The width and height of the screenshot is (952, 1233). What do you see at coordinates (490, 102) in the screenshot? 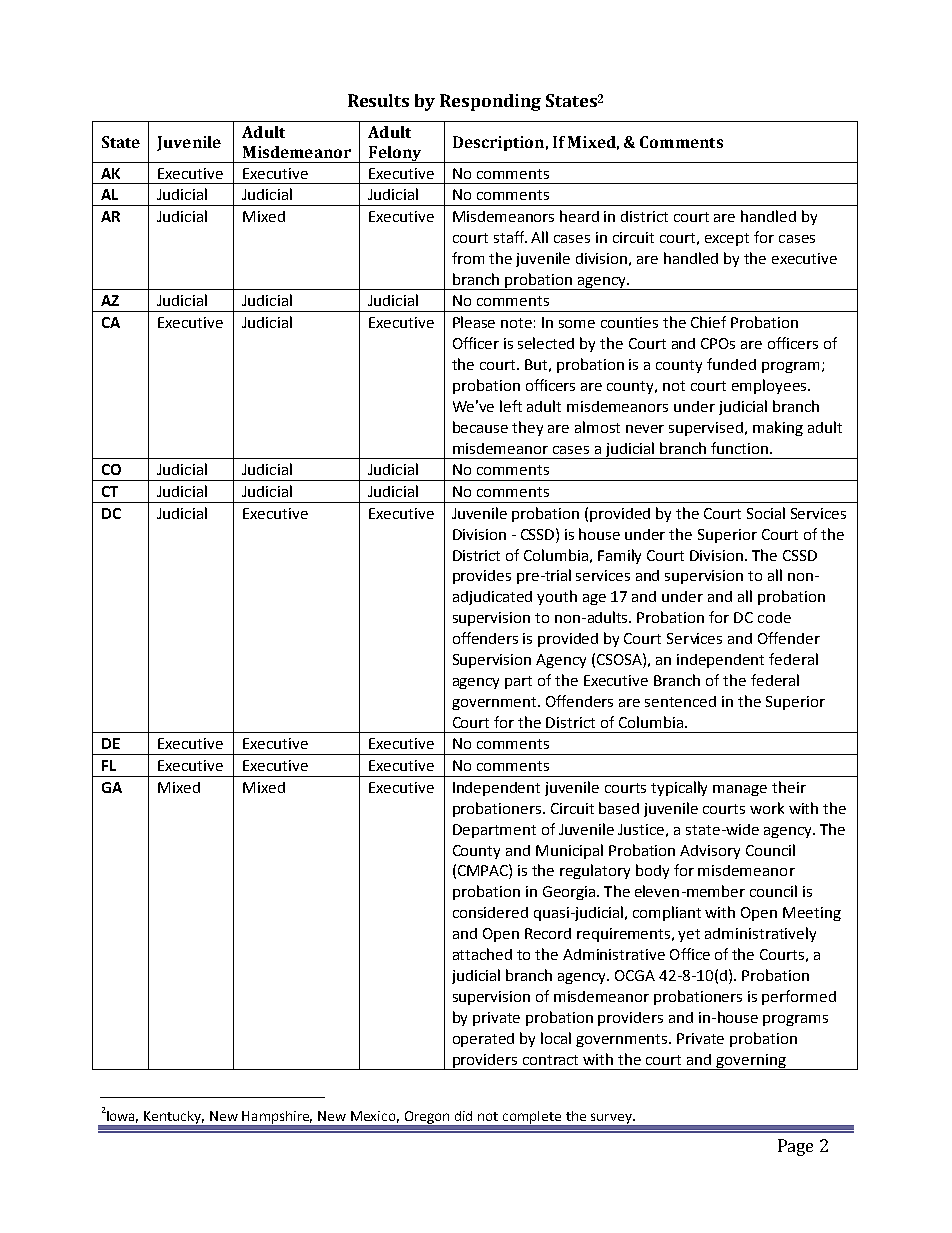
I see `Responding` at bounding box center [490, 102].
